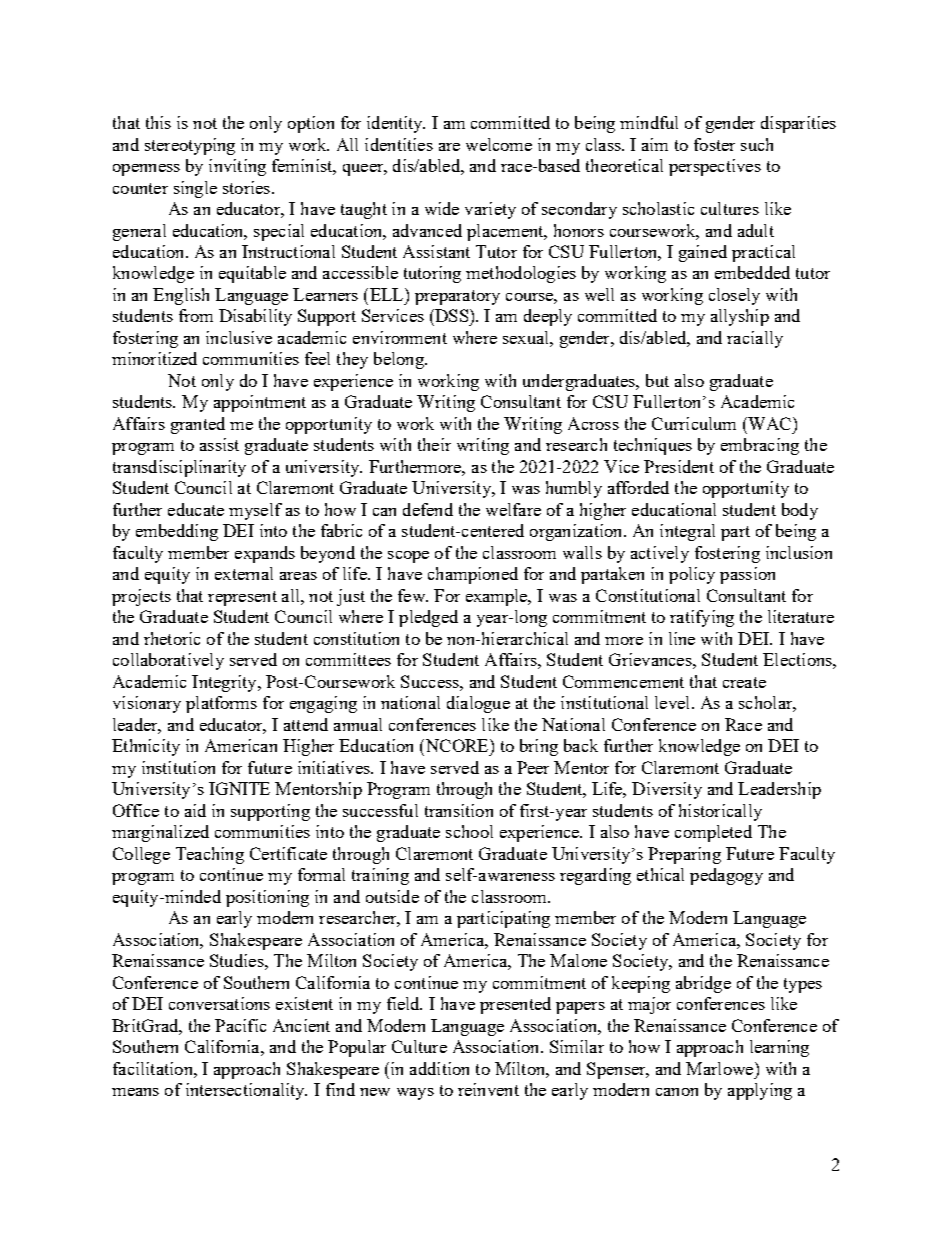 The width and height of the screenshot is (952, 1233). Describe the element at coordinates (210, 855) in the screenshot. I see `Teaching` at that location.
